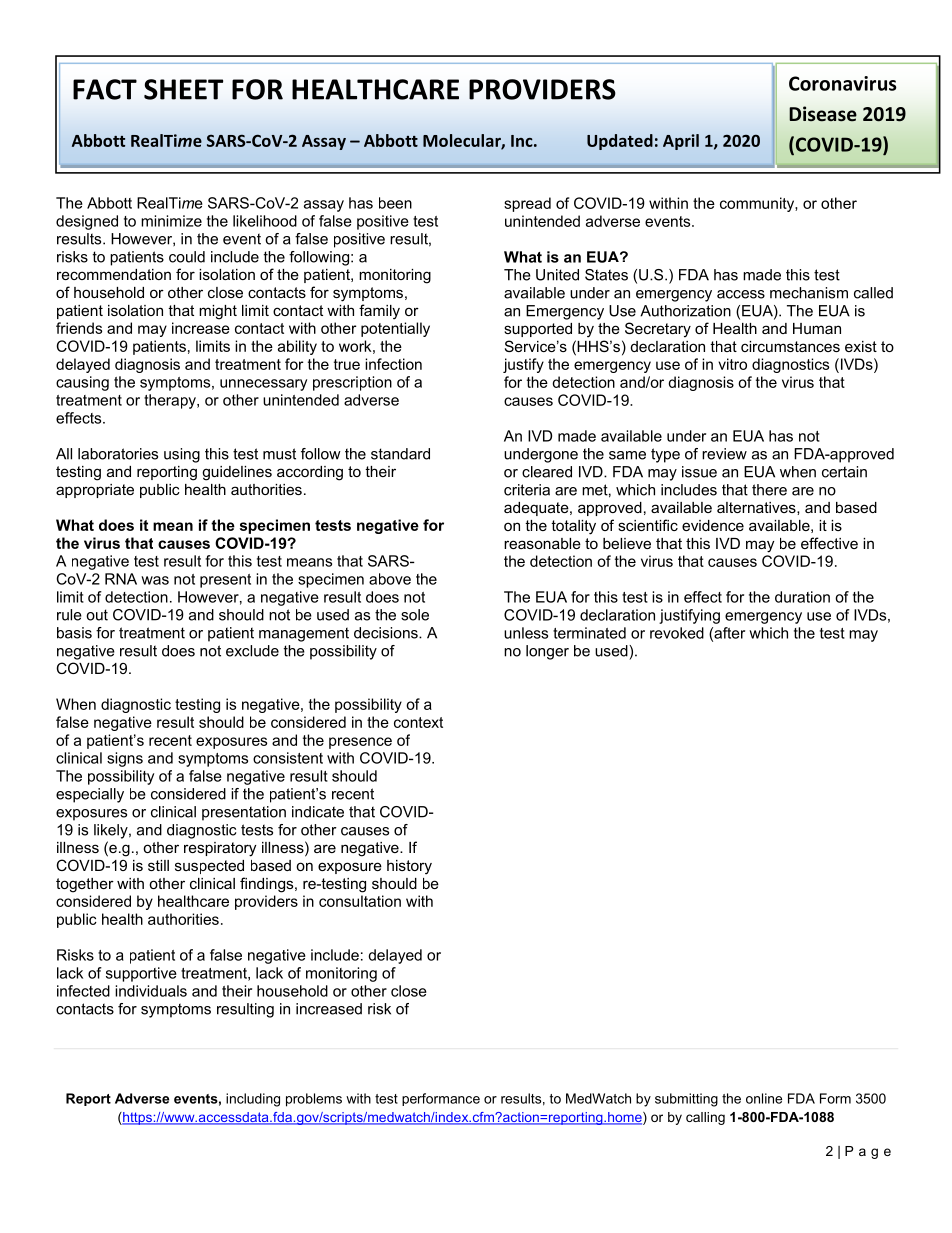  Describe the element at coordinates (400, 454) in the screenshot. I see `standard` at that location.
